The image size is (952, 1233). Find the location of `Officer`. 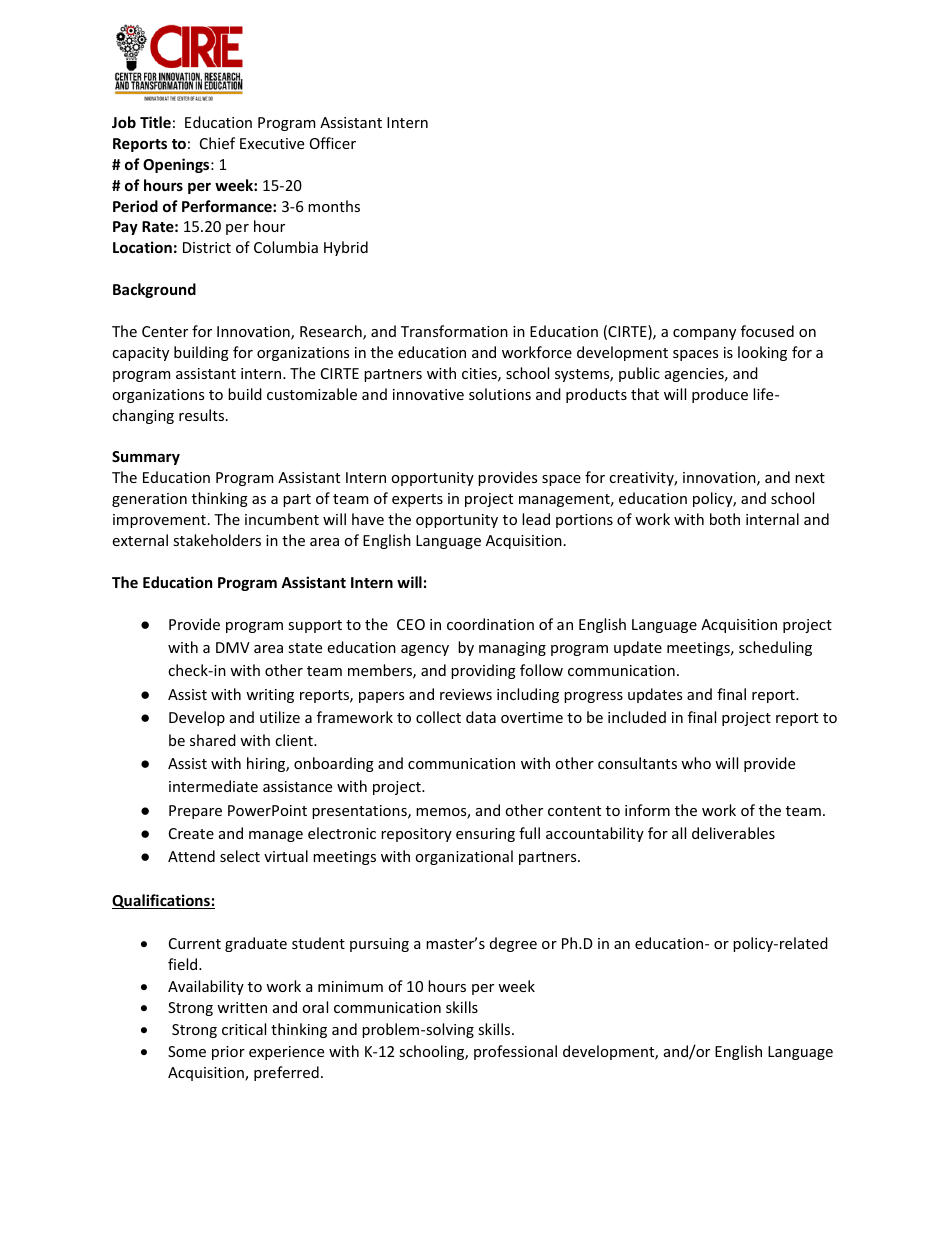

Officer is located at coordinates (333, 143).
